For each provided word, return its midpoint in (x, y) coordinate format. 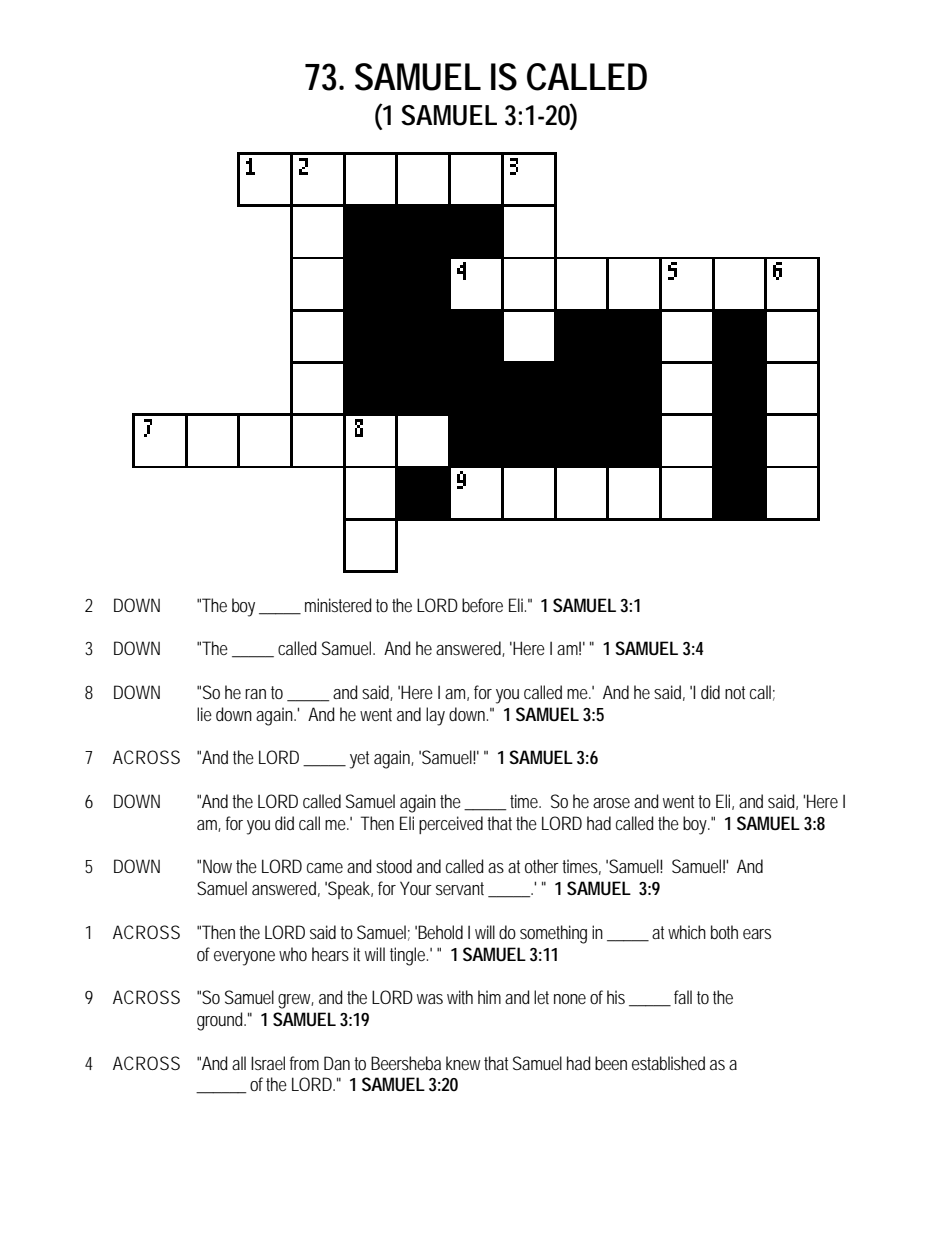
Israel (268, 1063)
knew (463, 1063)
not (735, 692)
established (668, 1063)
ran (255, 694)
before (482, 605)
